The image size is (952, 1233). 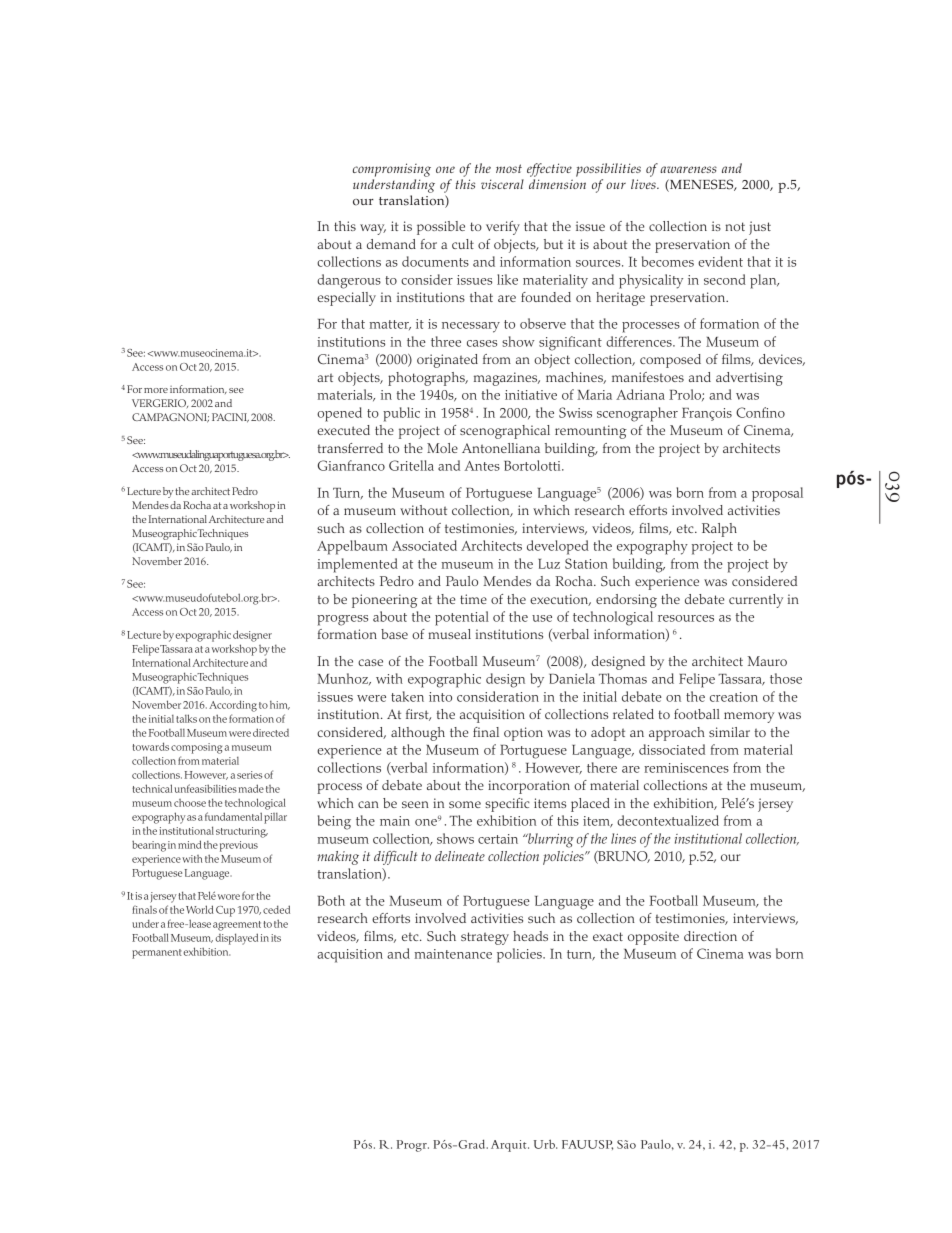 What do you see at coordinates (357, 565) in the image?
I see `implemented` at bounding box center [357, 565].
